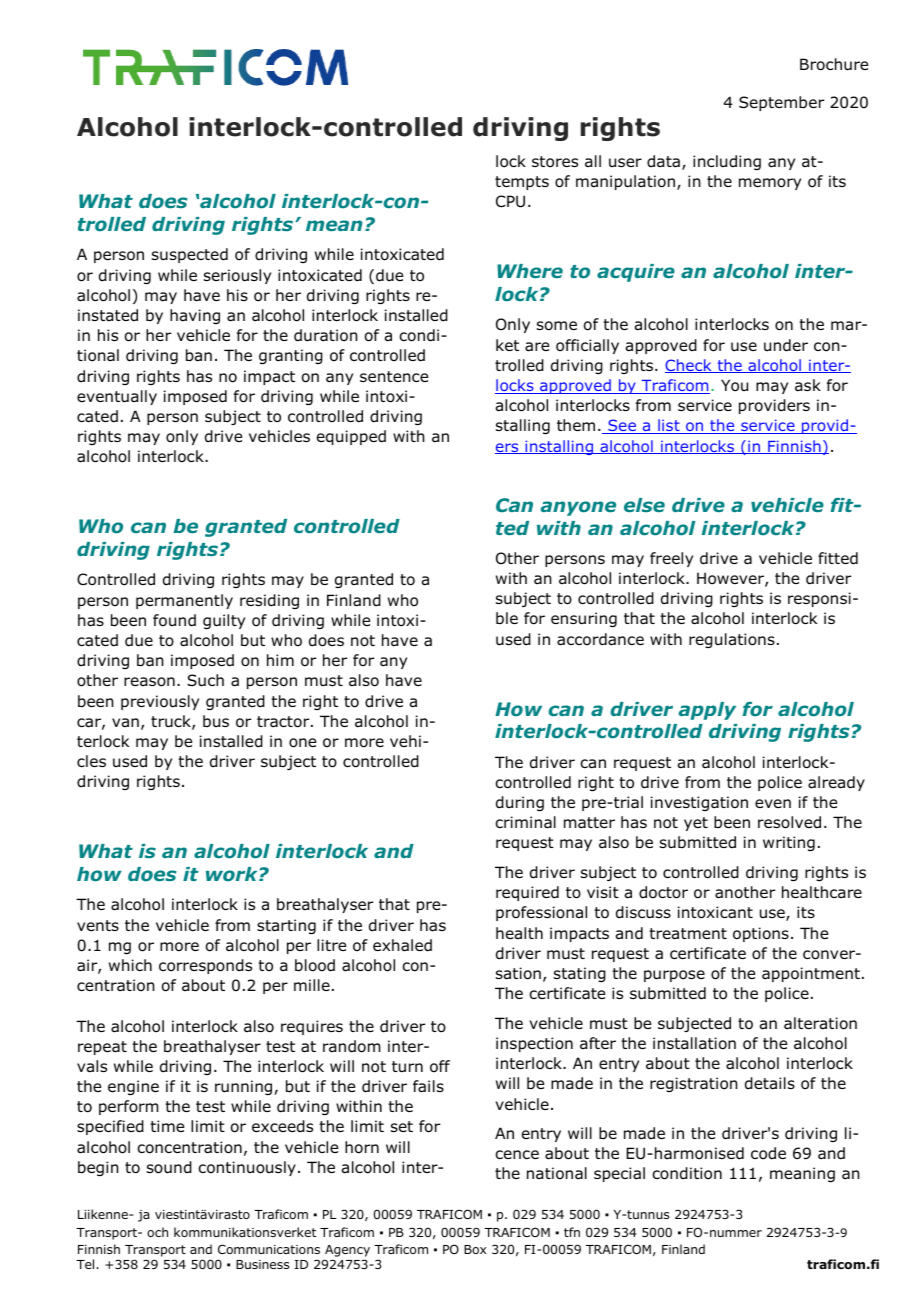 The height and width of the screenshot is (1308, 924). I want to click on ensuring, so click(584, 619).
